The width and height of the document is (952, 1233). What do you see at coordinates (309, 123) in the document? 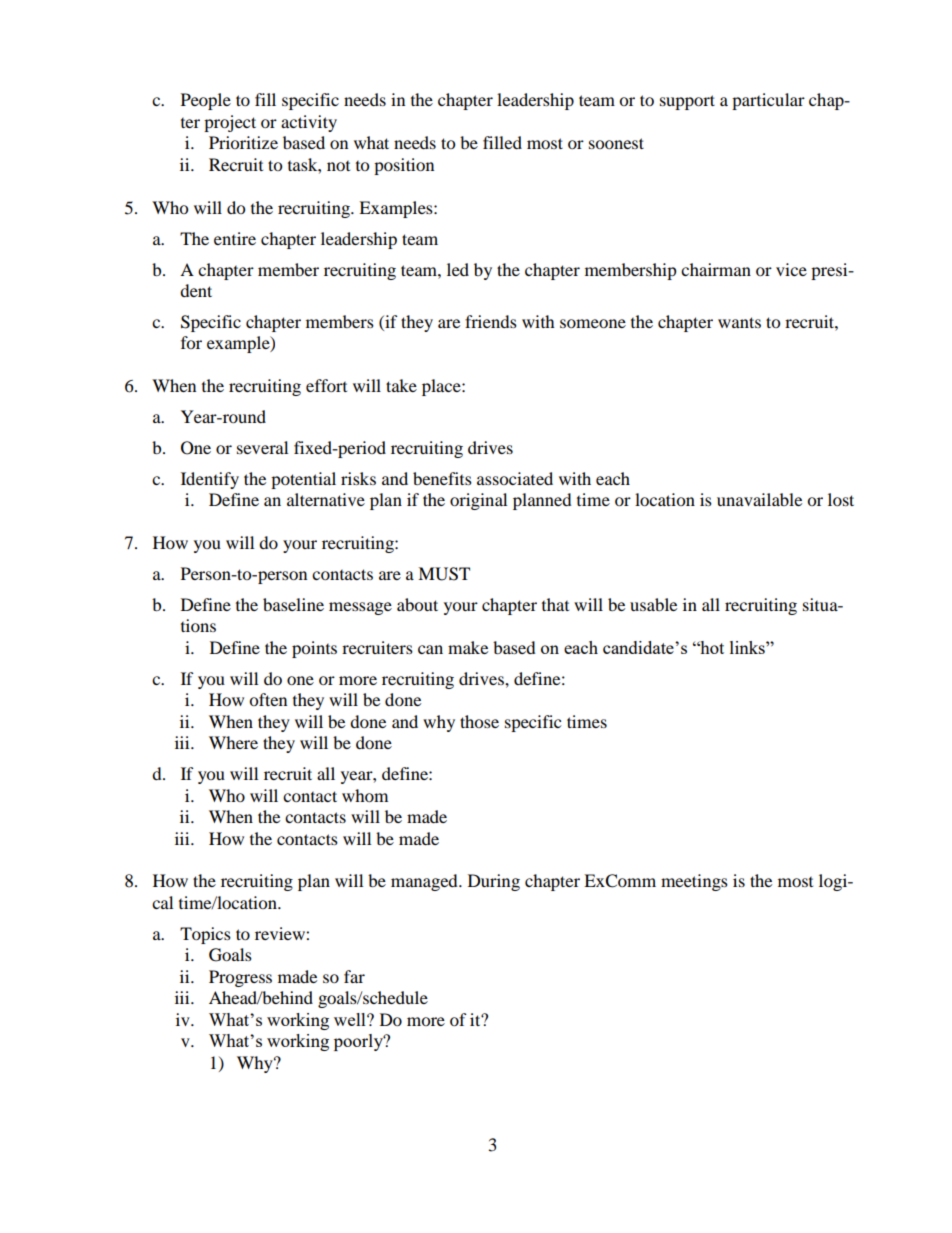
I see `activity` at bounding box center [309, 123].
